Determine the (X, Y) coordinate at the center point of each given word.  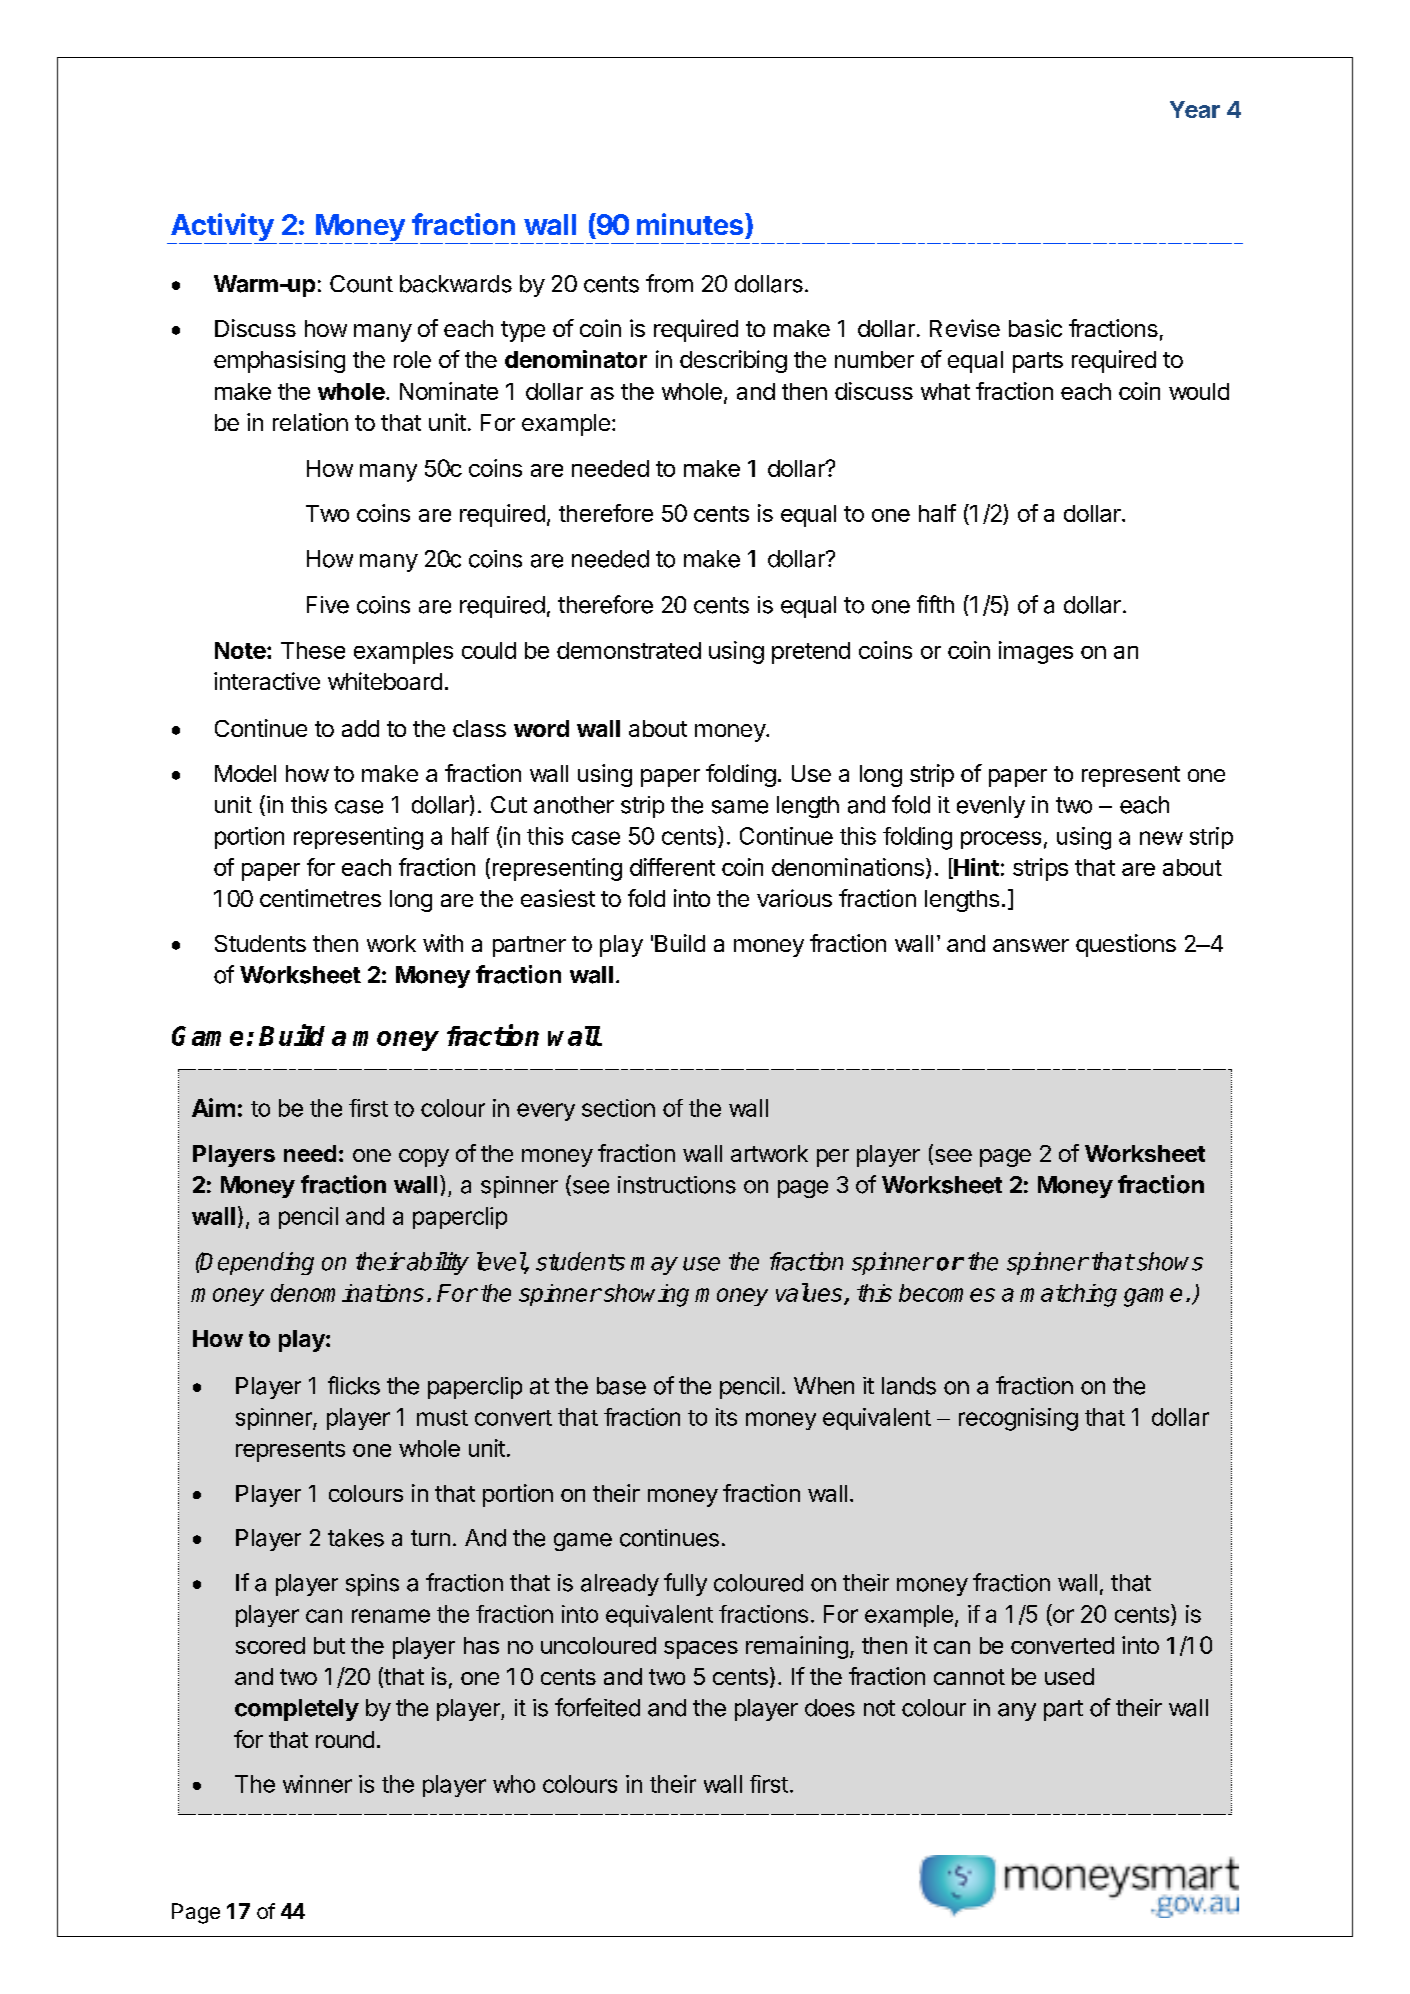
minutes (690, 224)
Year (1195, 109)
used (1069, 1676)
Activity (222, 228)
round (345, 1739)
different (672, 867)
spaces (701, 1650)
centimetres (320, 898)
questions (1126, 945)
